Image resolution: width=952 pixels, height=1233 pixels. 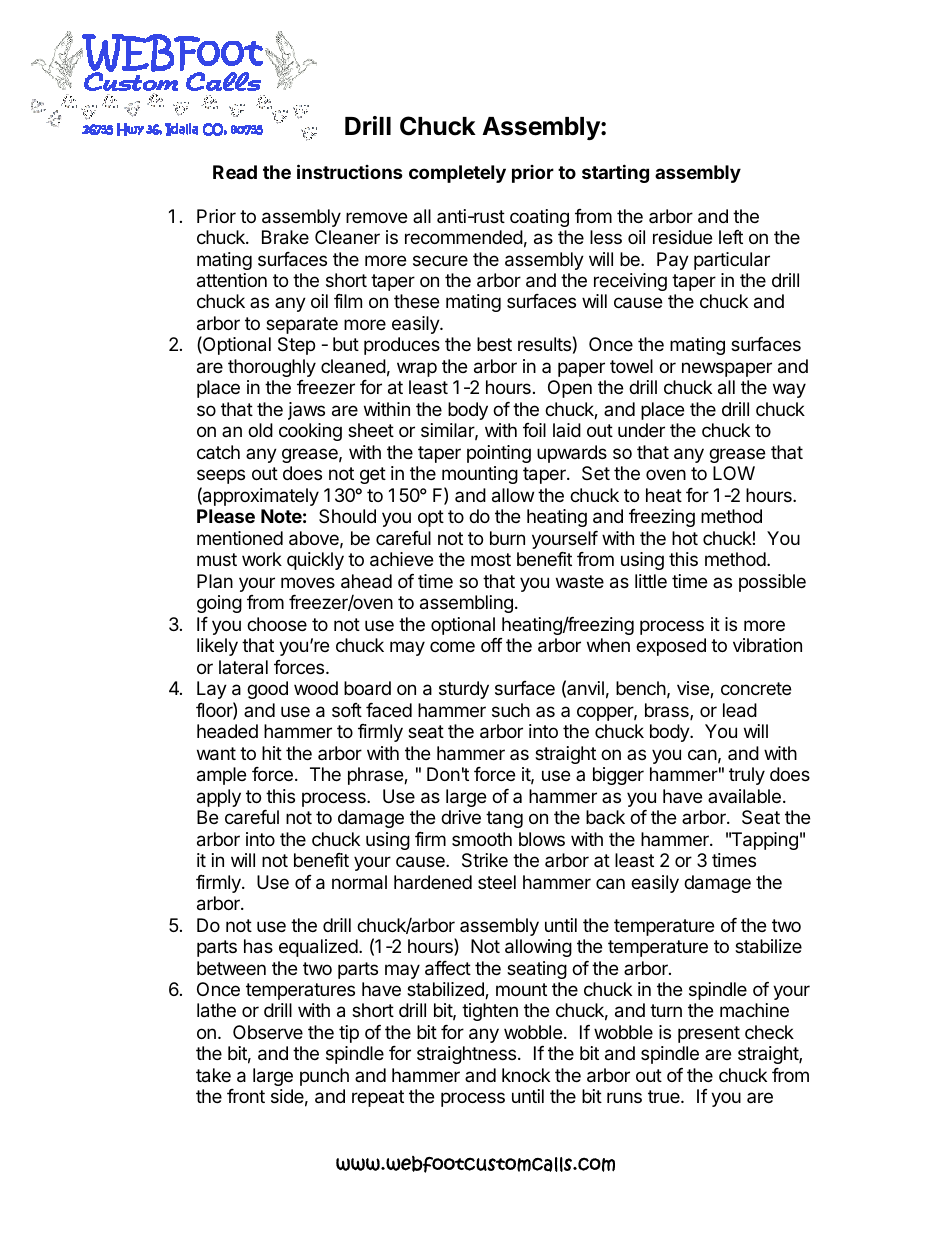 What do you see at coordinates (767, 645) in the image?
I see `vibration` at bounding box center [767, 645].
